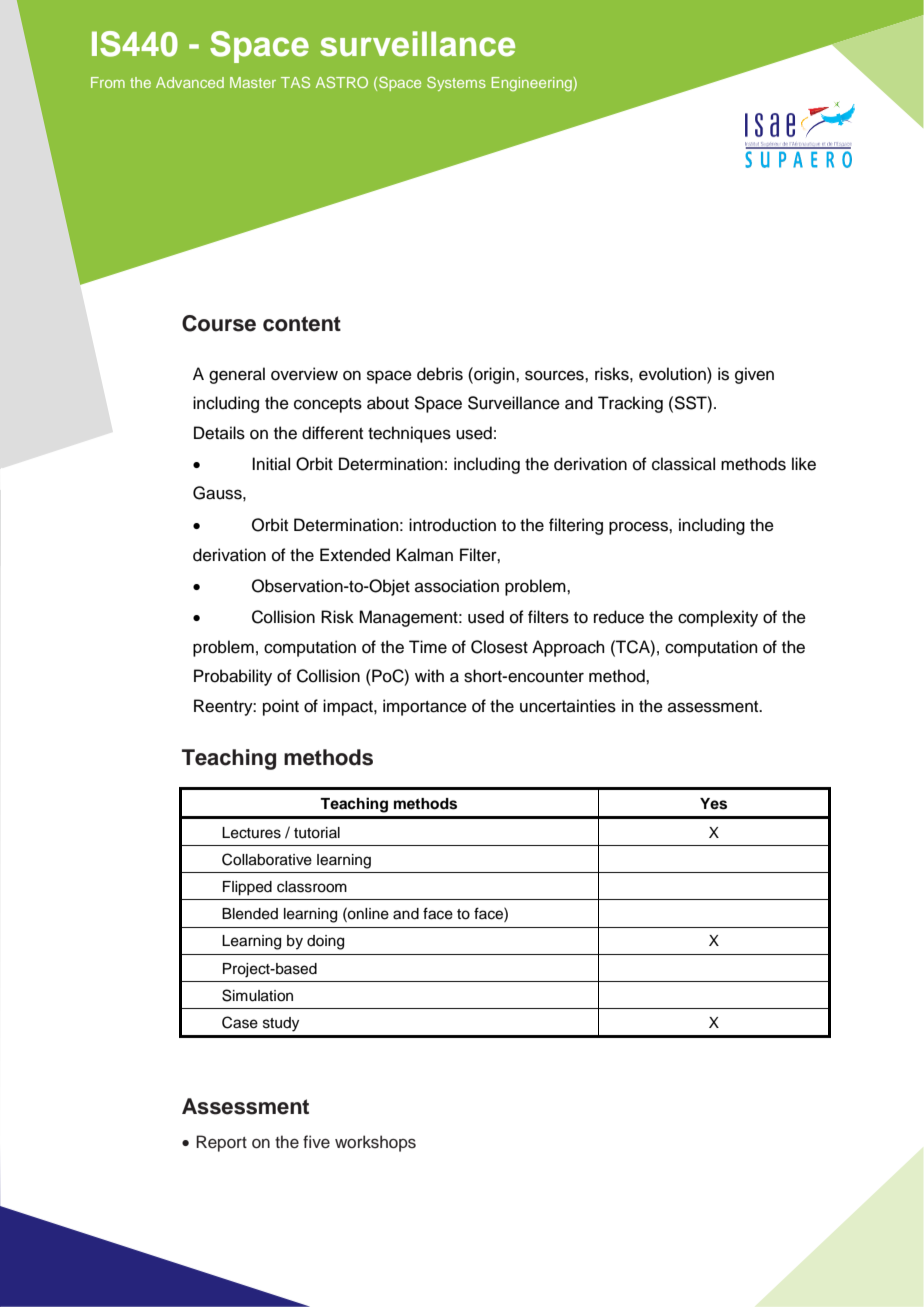 The height and width of the page is (1307, 924). What do you see at coordinates (247, 888) in the page?
I see `Flipped` at bounding box center [247, 888].
